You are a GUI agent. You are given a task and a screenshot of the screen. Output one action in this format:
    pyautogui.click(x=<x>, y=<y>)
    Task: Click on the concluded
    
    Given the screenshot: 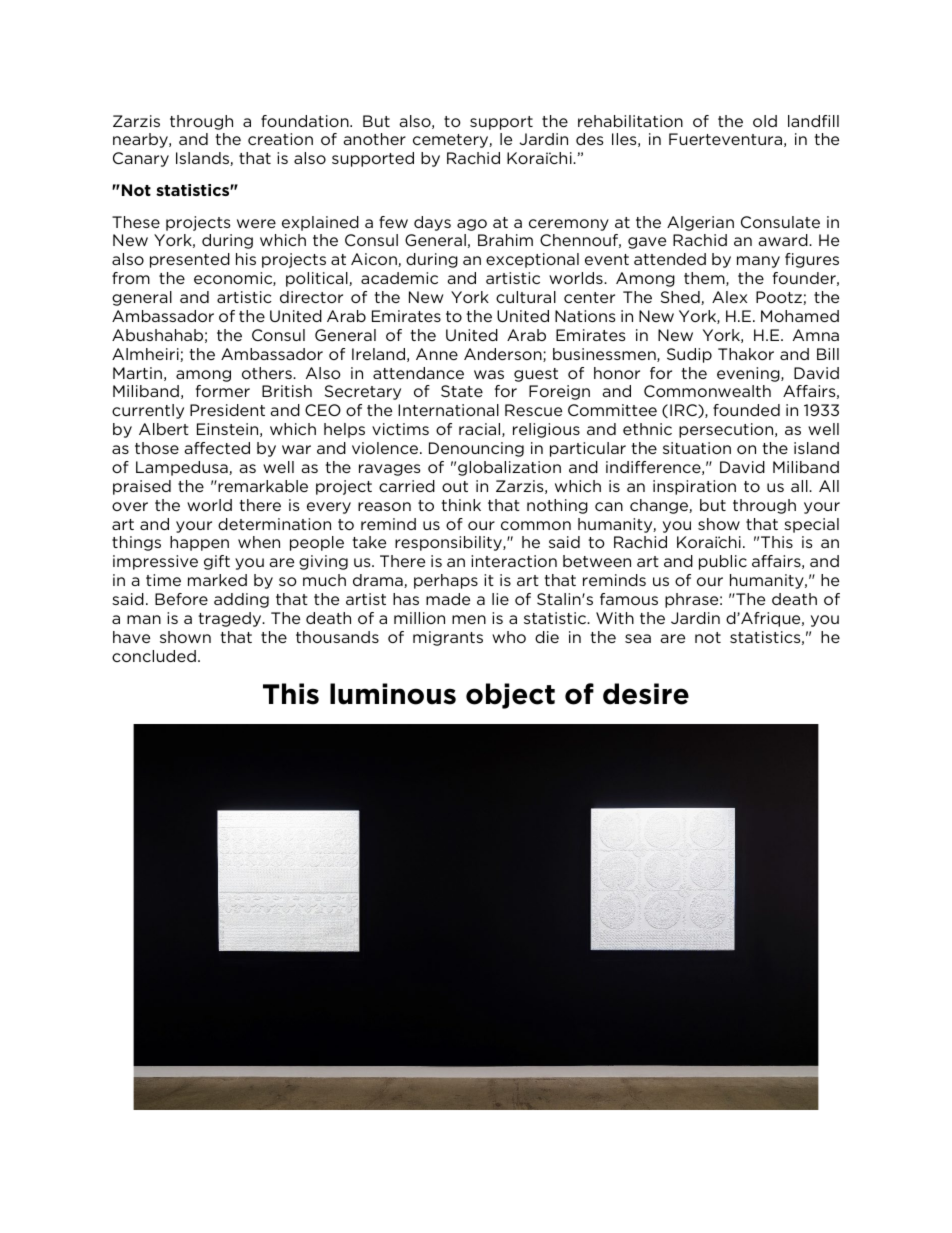 What is the action you would take?
    pyautogui.click(x=154, y=656)
